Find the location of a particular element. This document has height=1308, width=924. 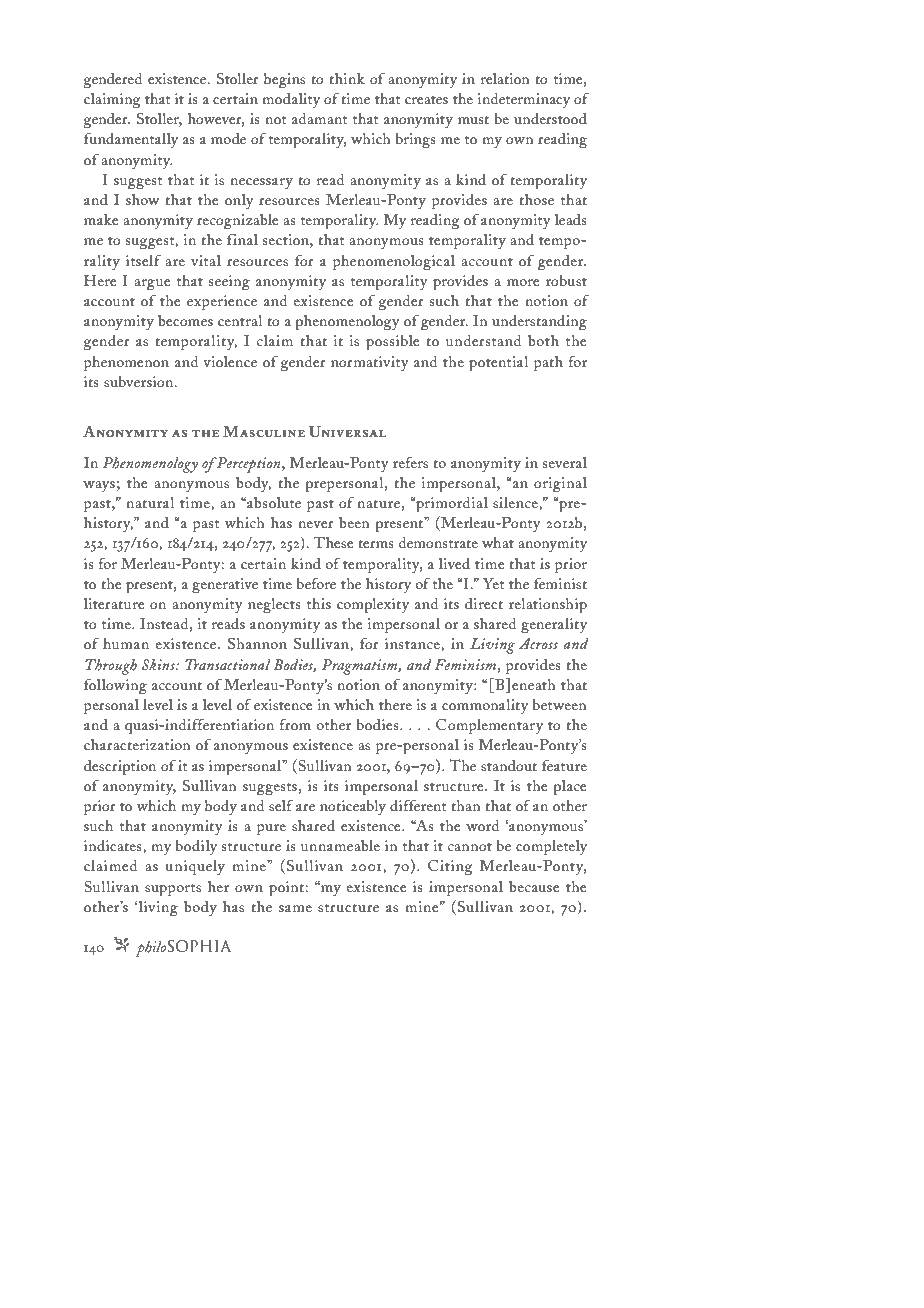

fundamentally is located at coordinates (131, 140).
